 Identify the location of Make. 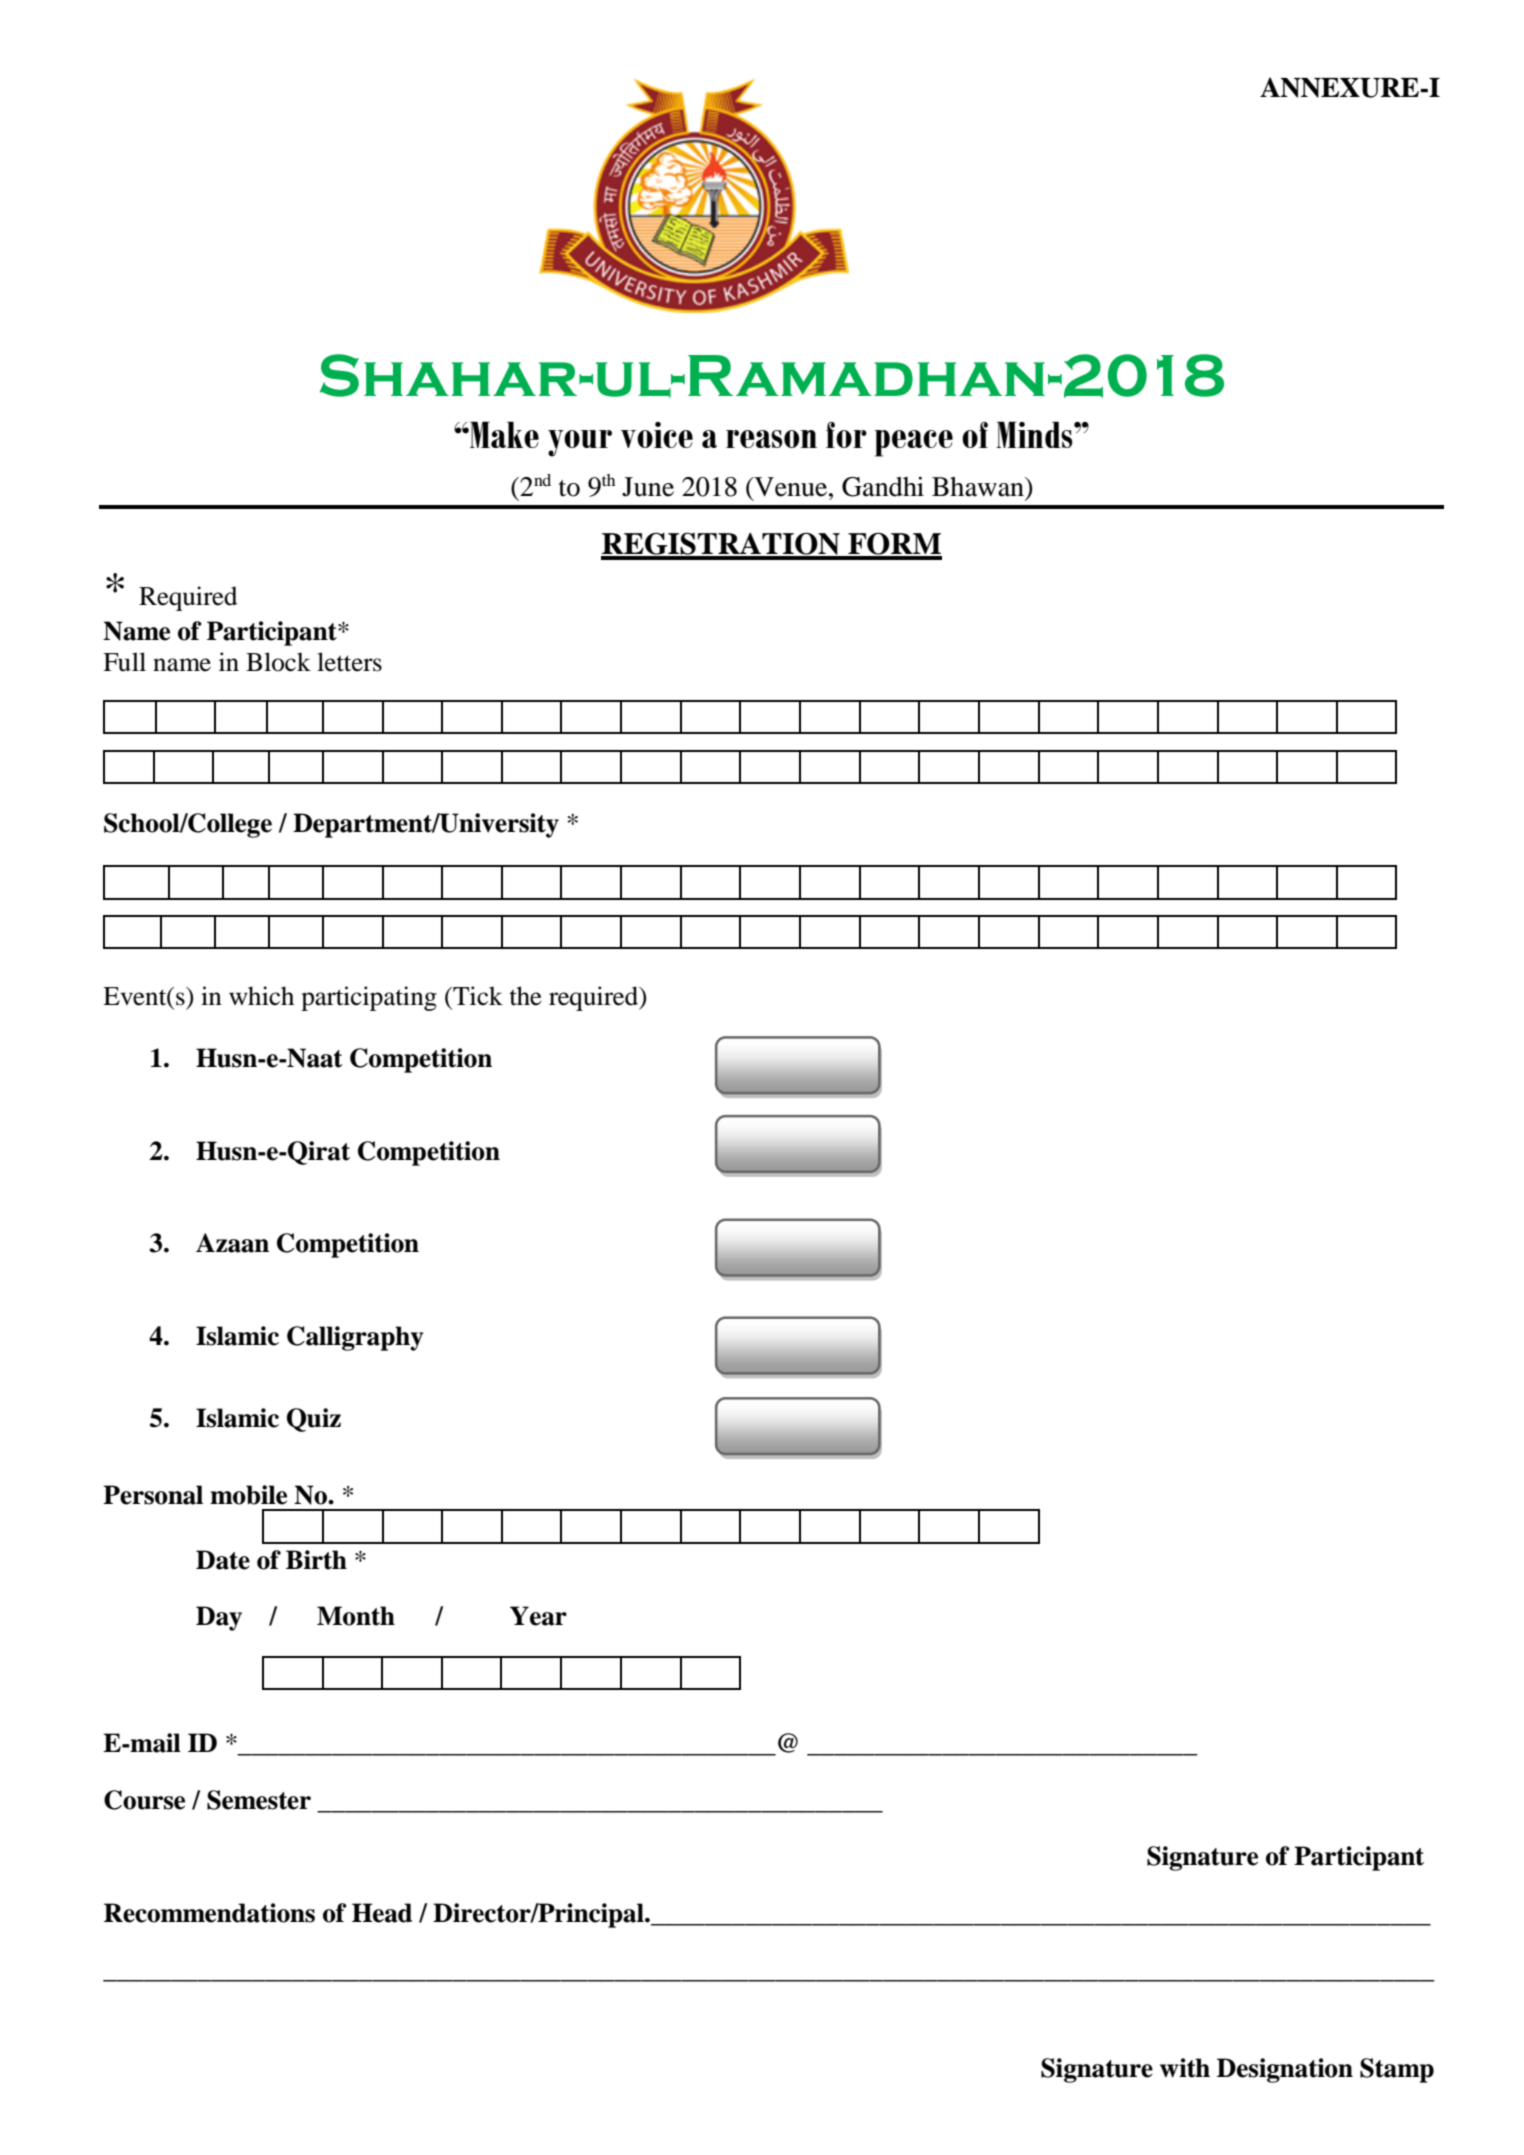
(503, 434).
